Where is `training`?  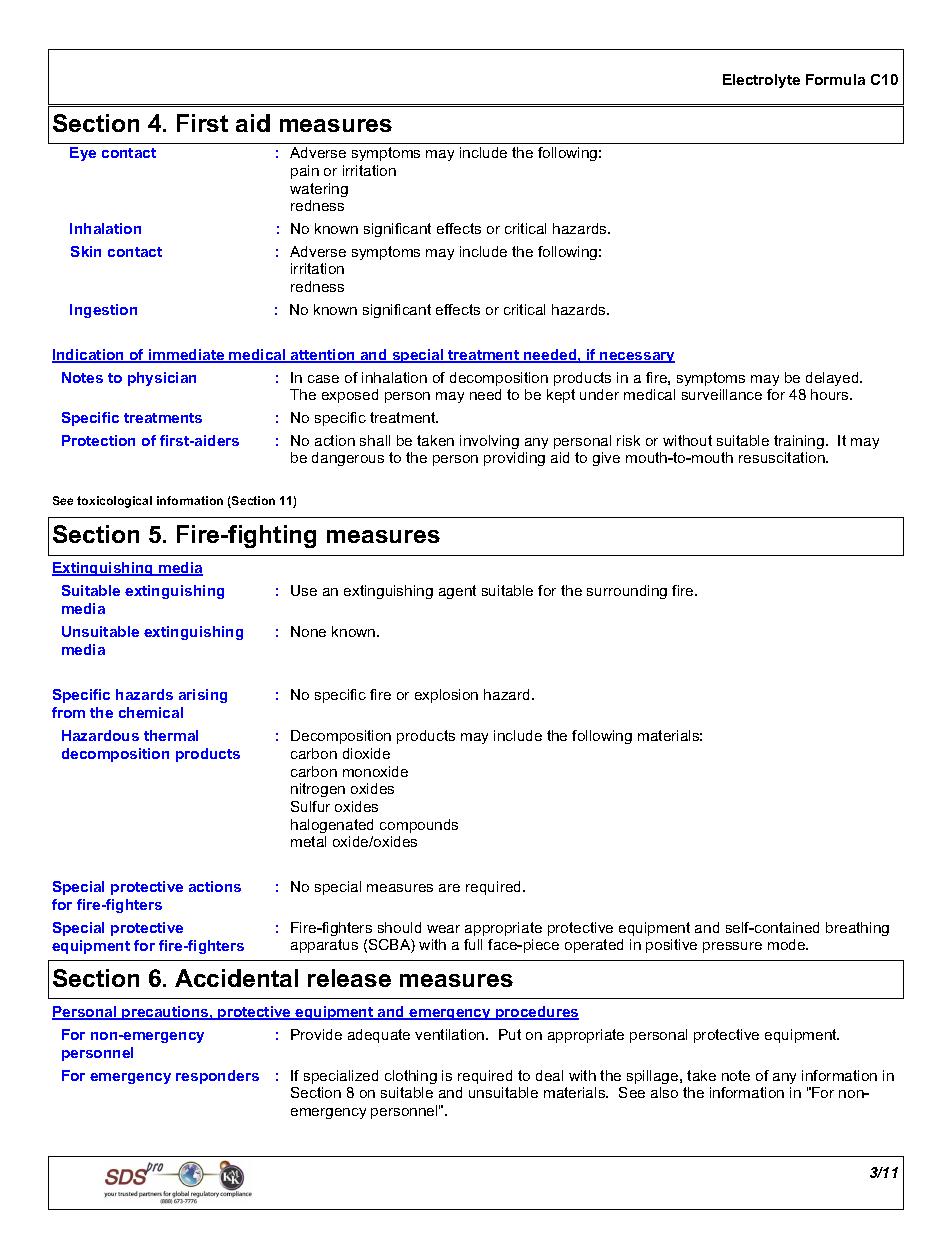 training is located at coordinates (799, 442).
